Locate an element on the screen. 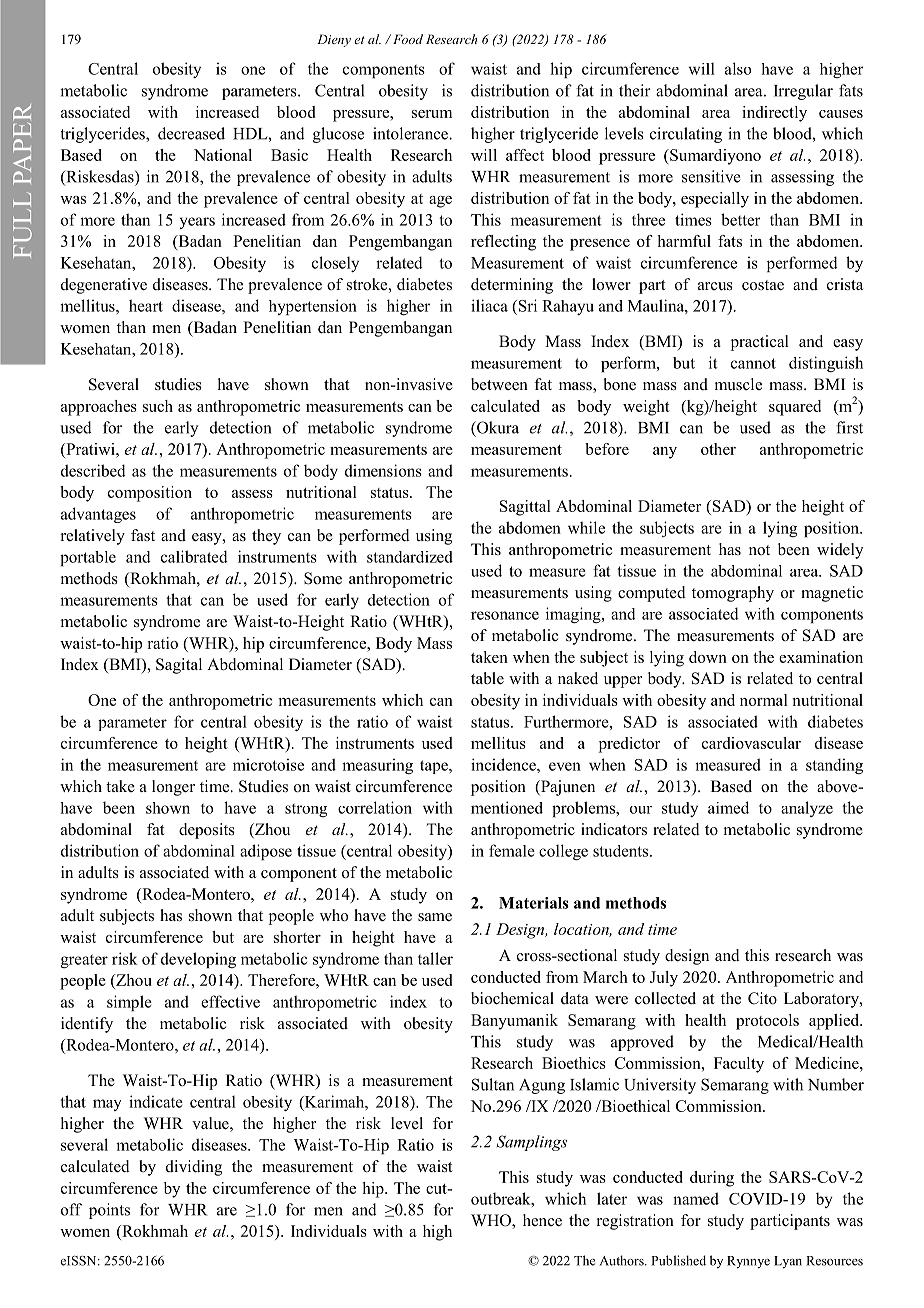  also is located at coordinates (738, 68).
